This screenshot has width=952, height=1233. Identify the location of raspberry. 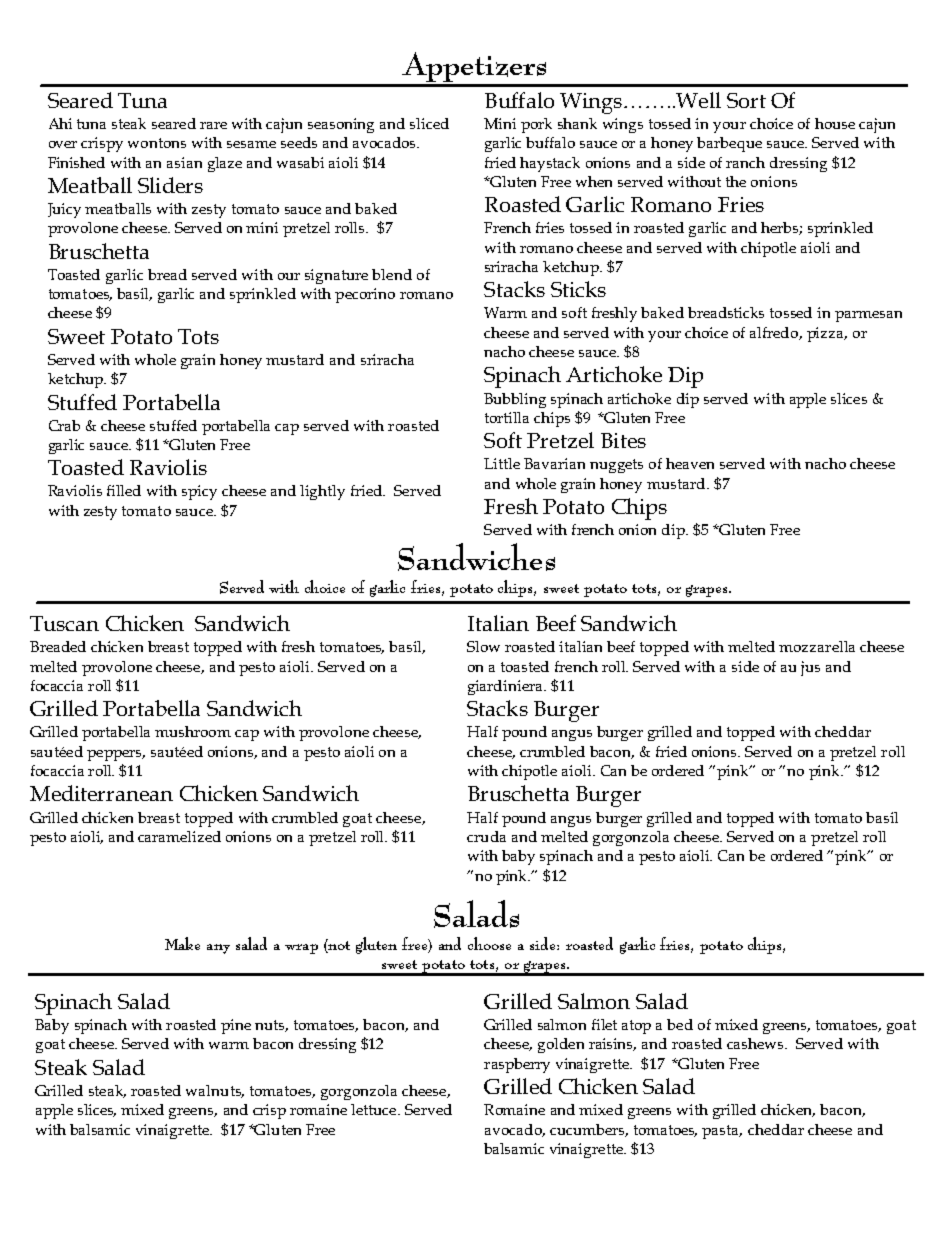
(517, 1065).
